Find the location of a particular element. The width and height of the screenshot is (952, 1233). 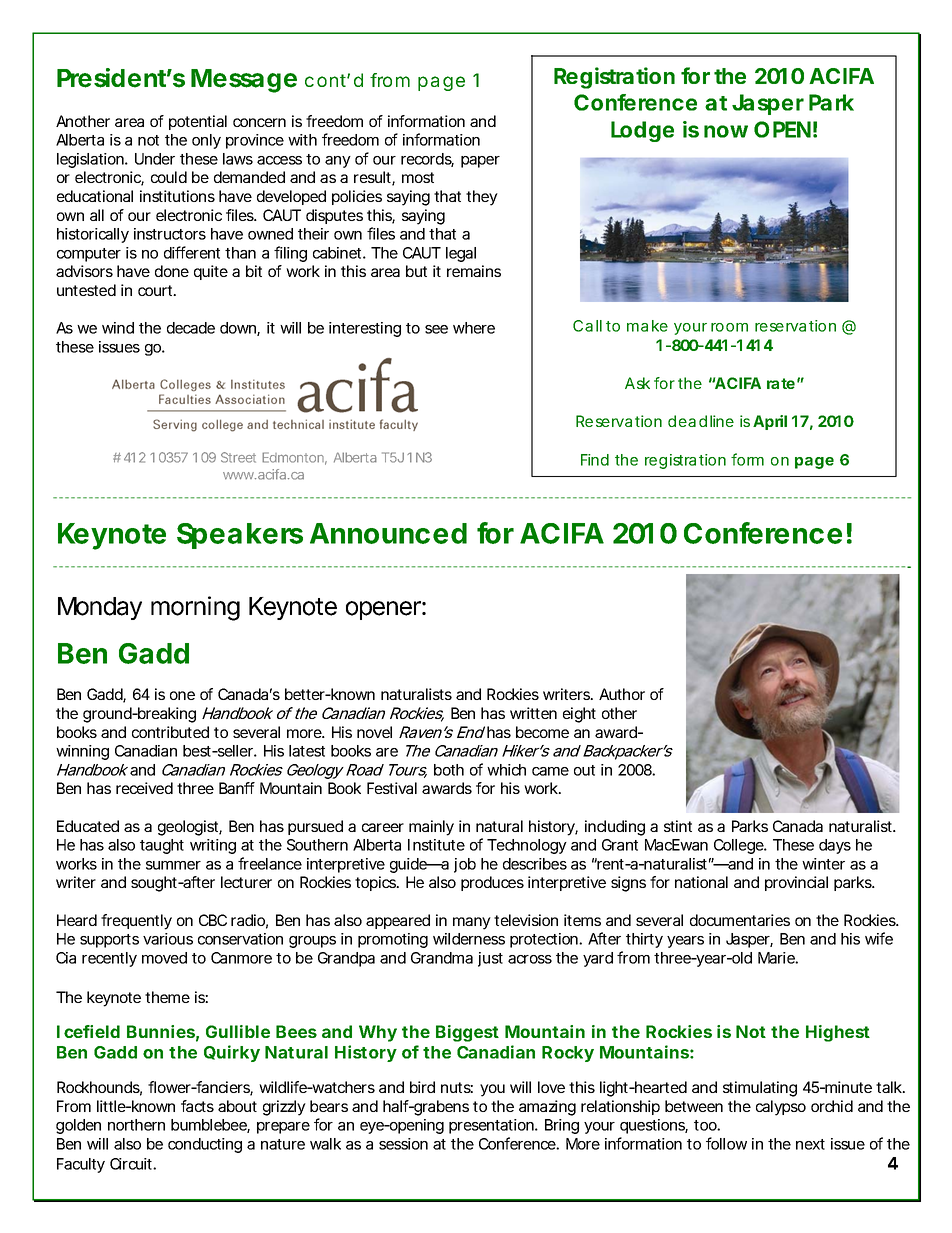

April is located at coordinates (770, 422).
